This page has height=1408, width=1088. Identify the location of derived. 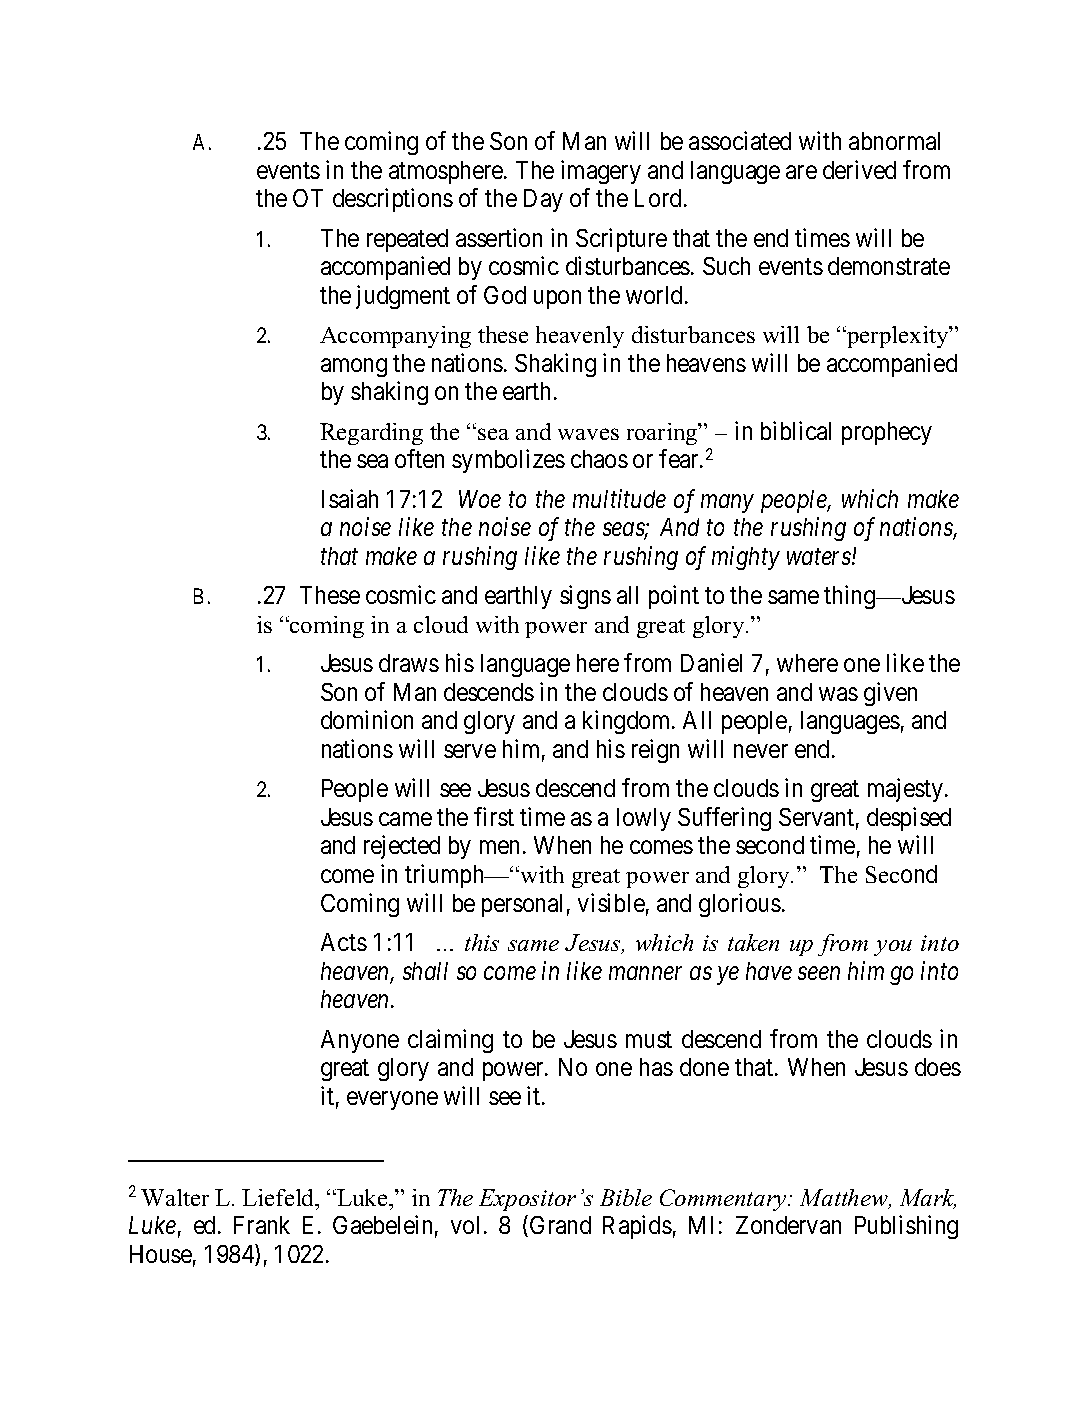
(859, 169).
